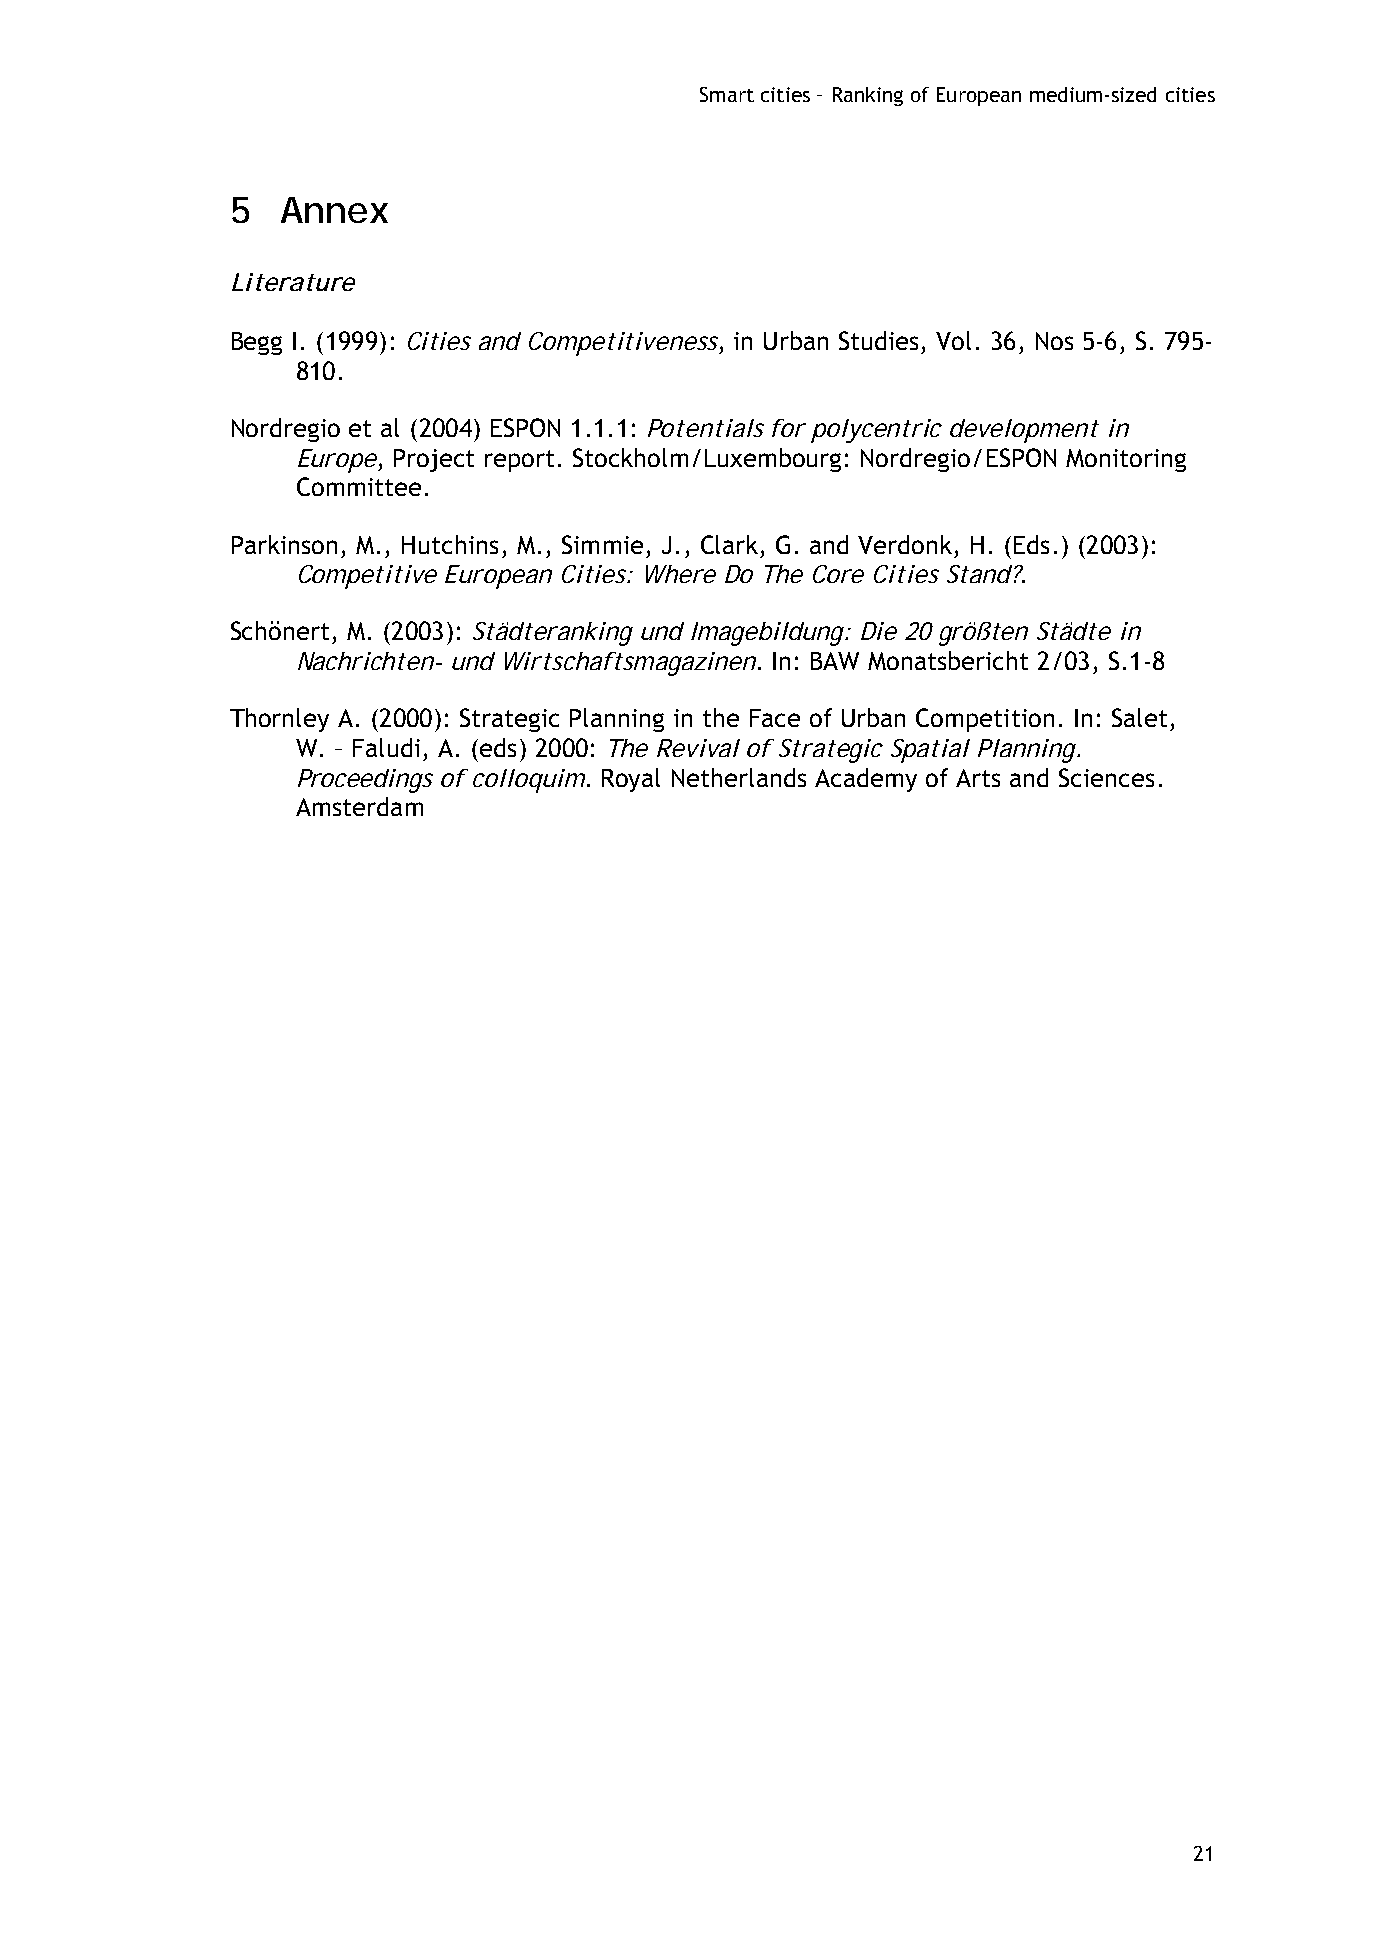 The image size is (1379, 1950). I want to click on Netherlands, so click(739, 777).
